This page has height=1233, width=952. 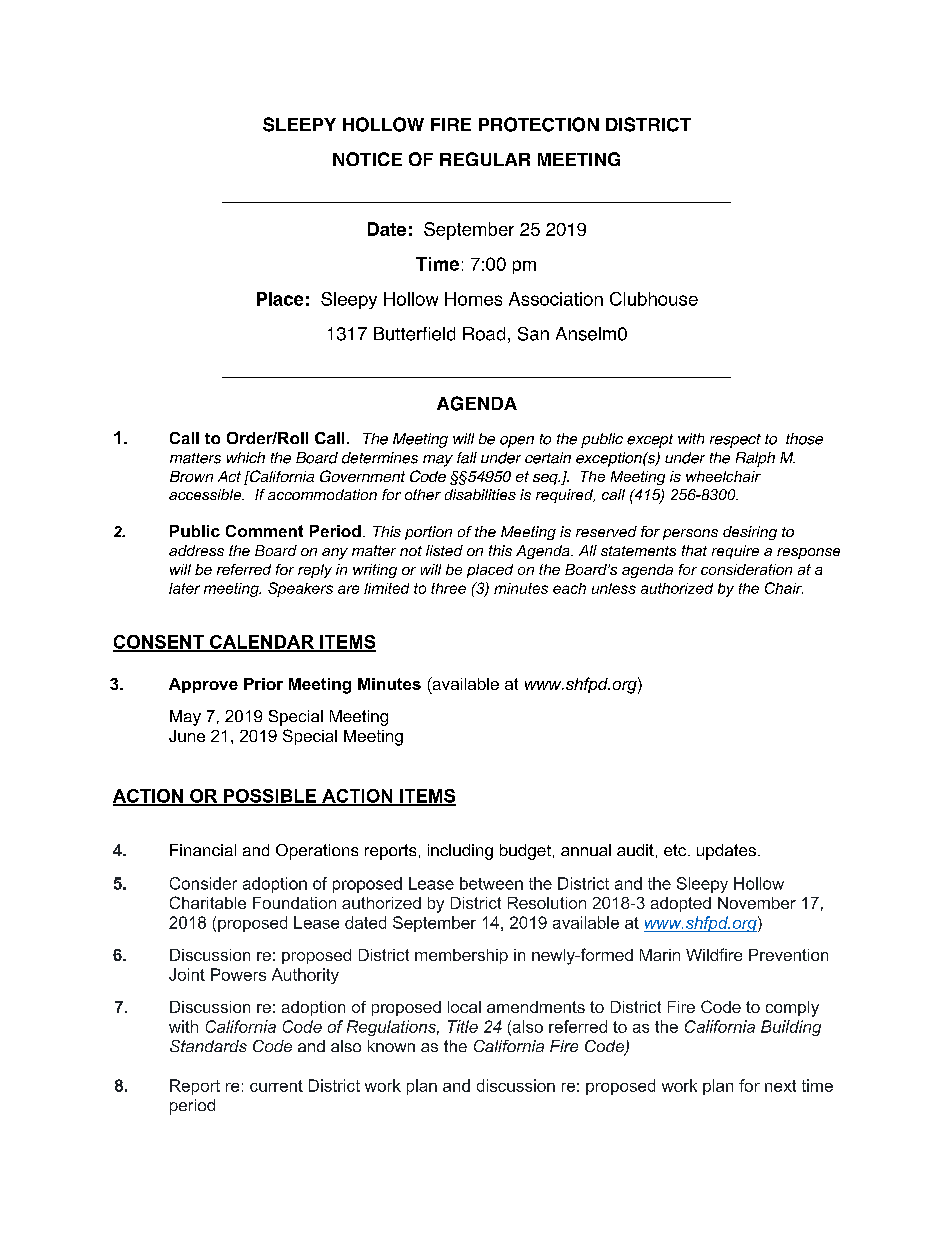 What do you see at coordinates (694, 550) in the page?
I see `that` at bounding box center [694, 550].
